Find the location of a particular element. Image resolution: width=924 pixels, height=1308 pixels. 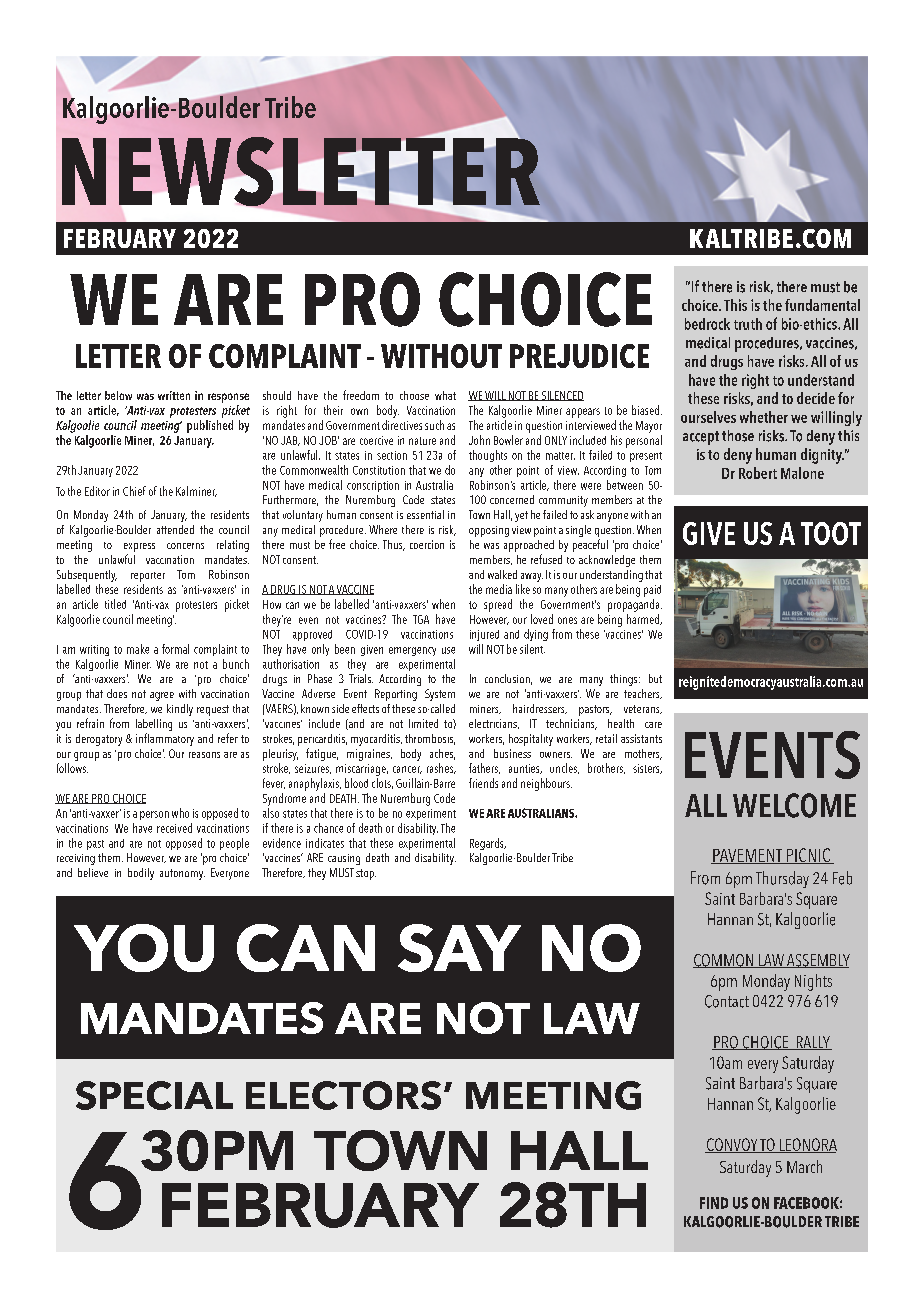

CONVOY is located at coordinates (732, 1145).
